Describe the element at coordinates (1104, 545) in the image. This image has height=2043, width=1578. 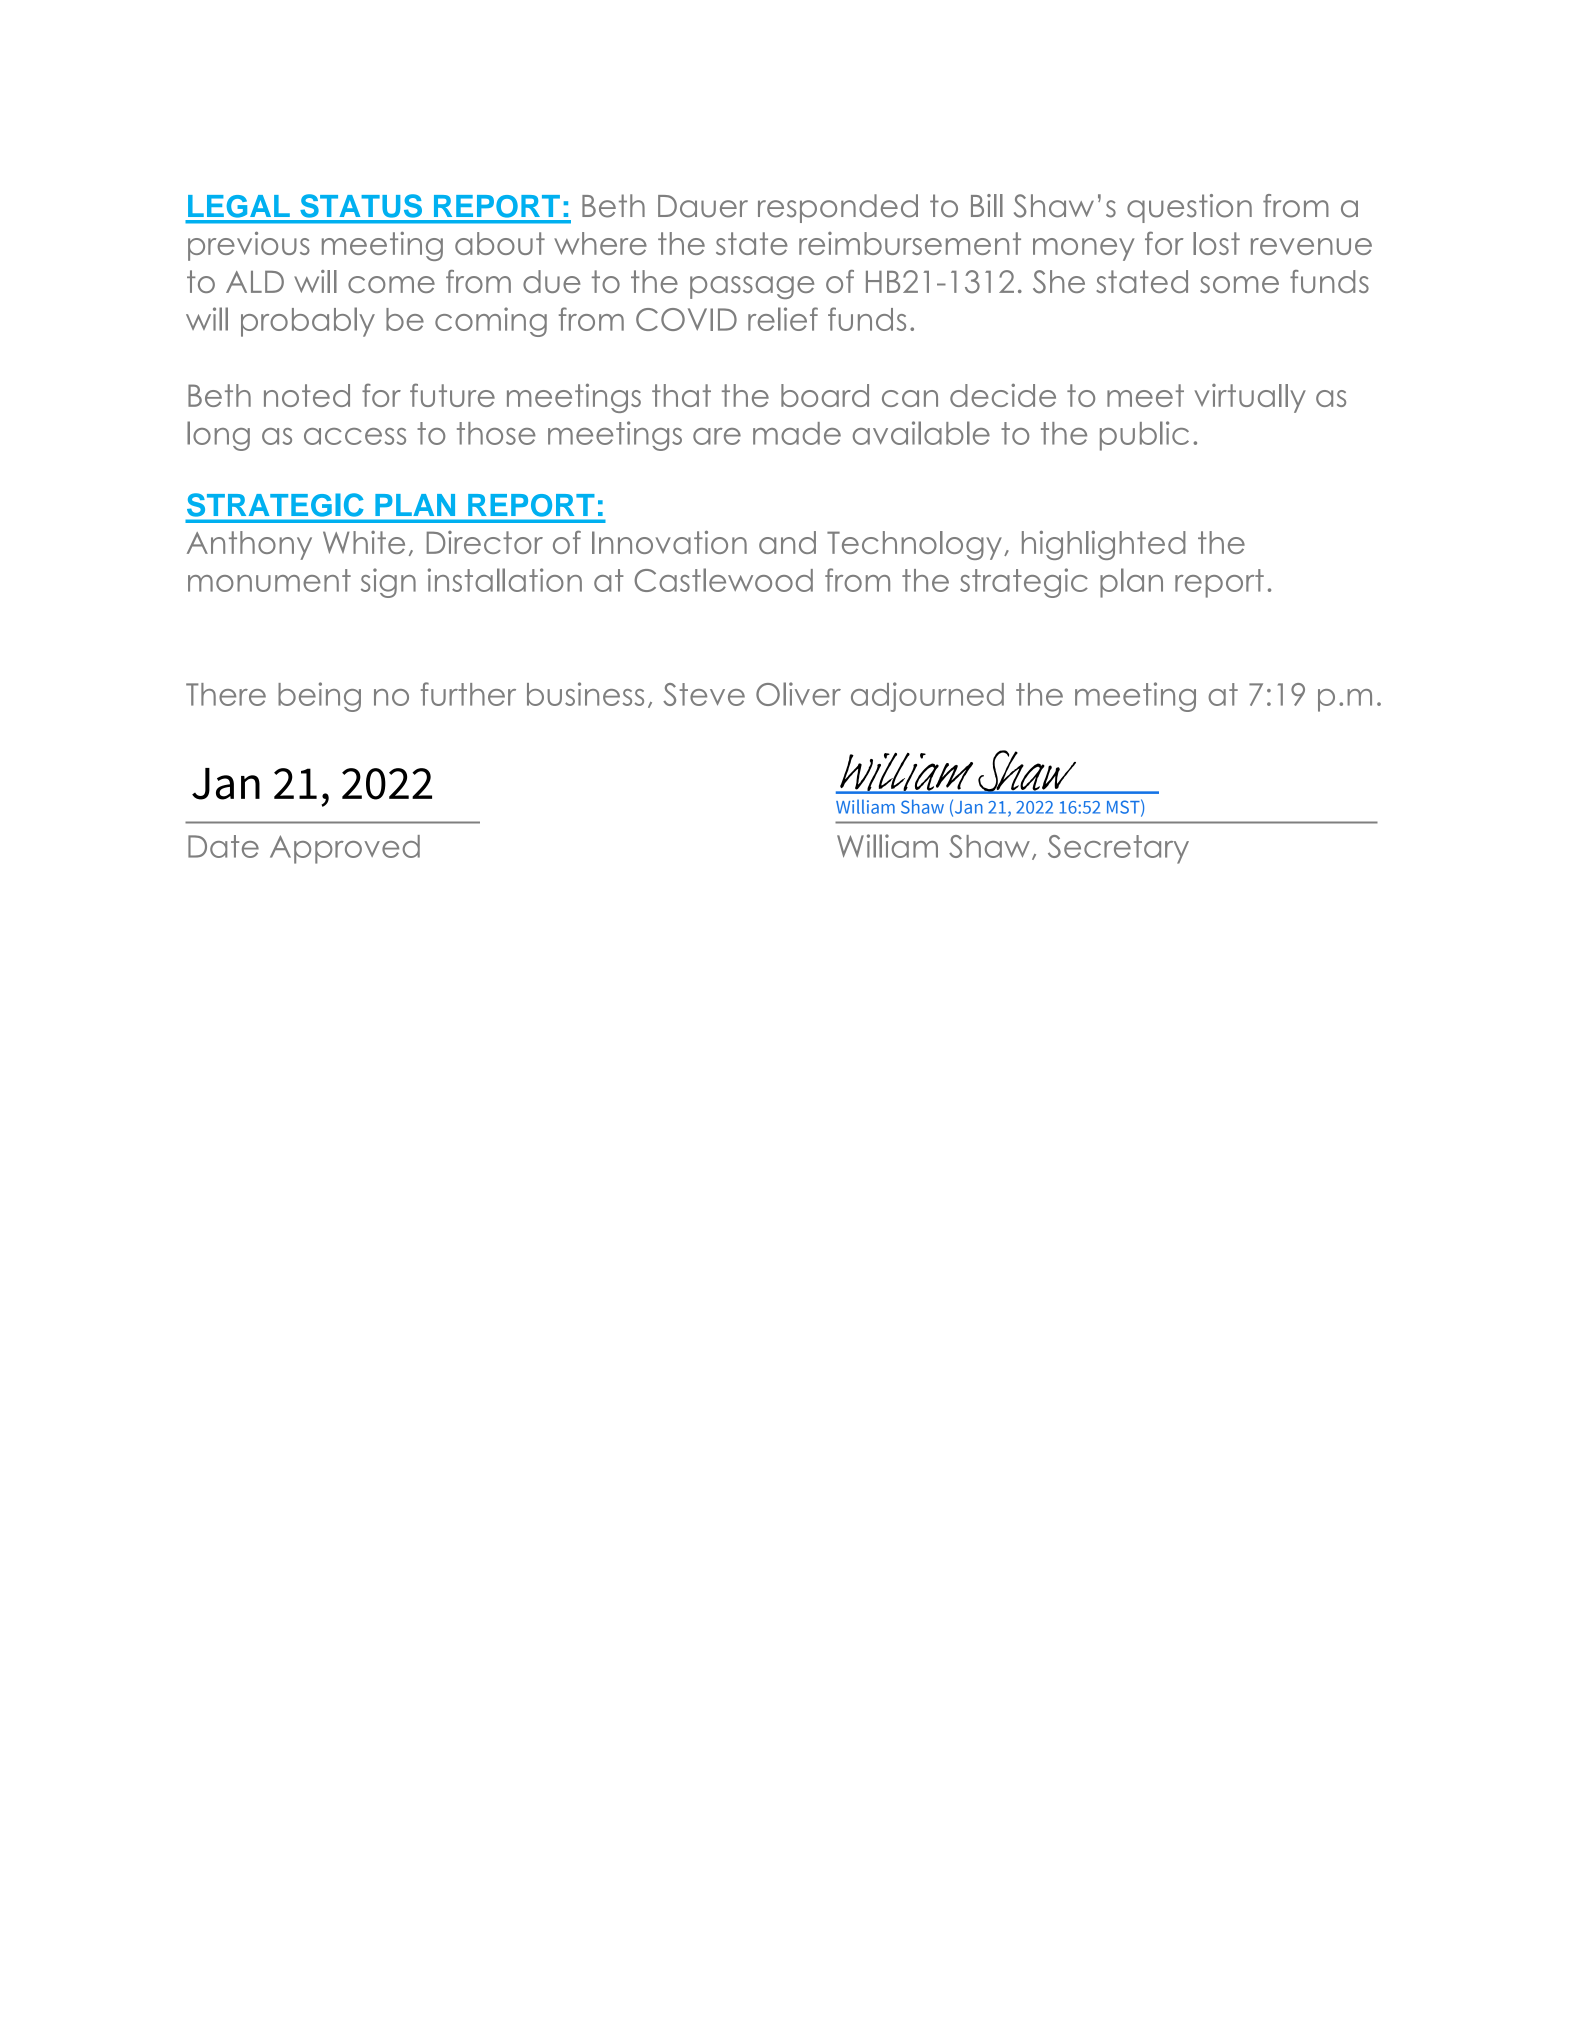
I see `highlighted` at that location.
